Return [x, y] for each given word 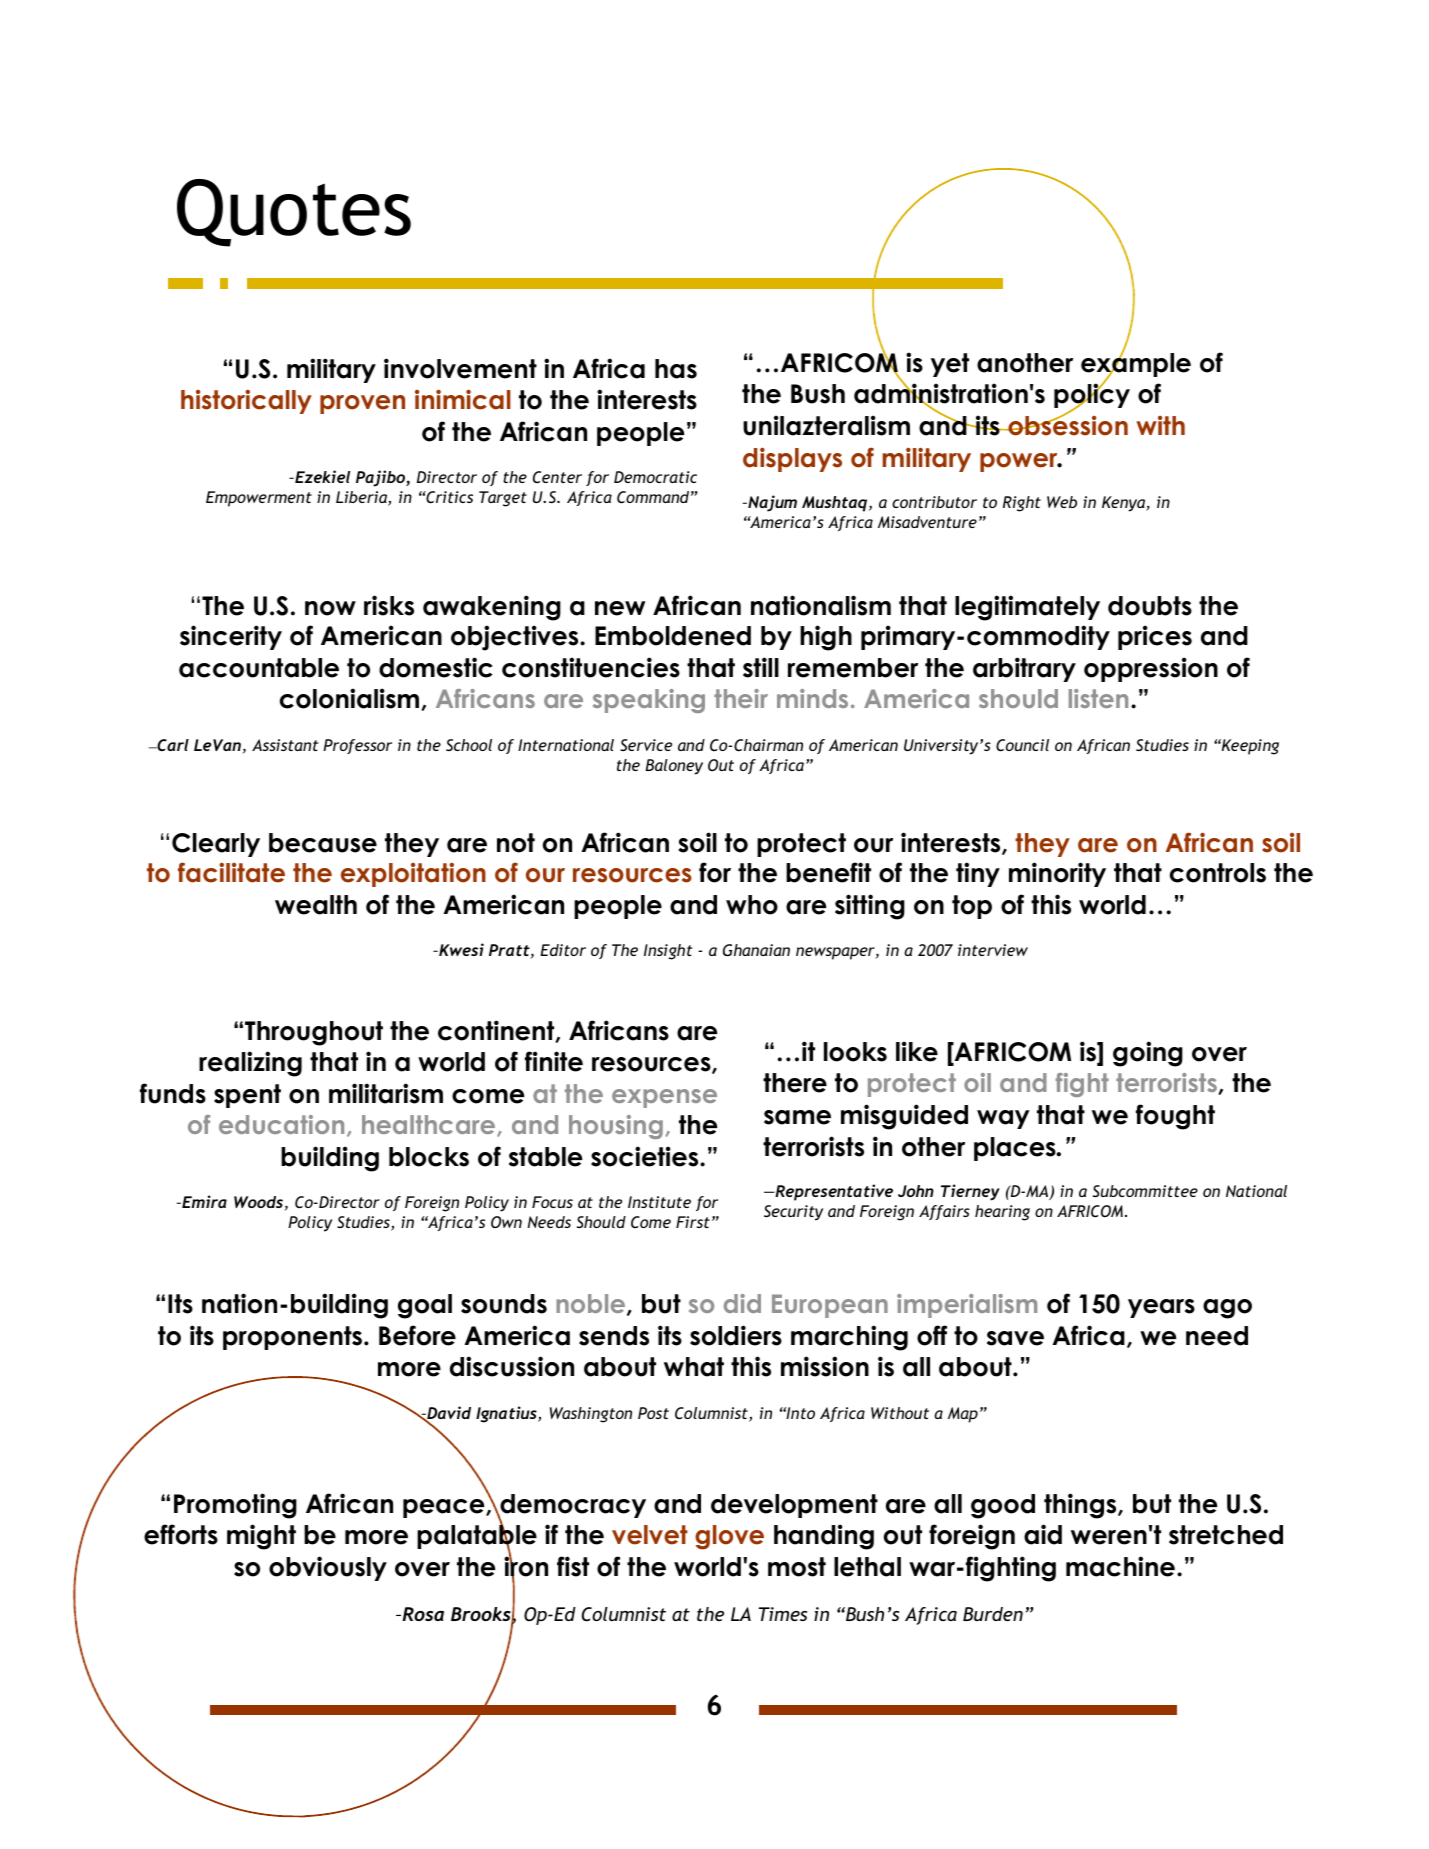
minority [1057, 874]
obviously [328, 1568]
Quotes [294, 213]
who [752, 905]
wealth [316, 905]
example [1136, 365]
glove [729, 1537]
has [676, 369]
